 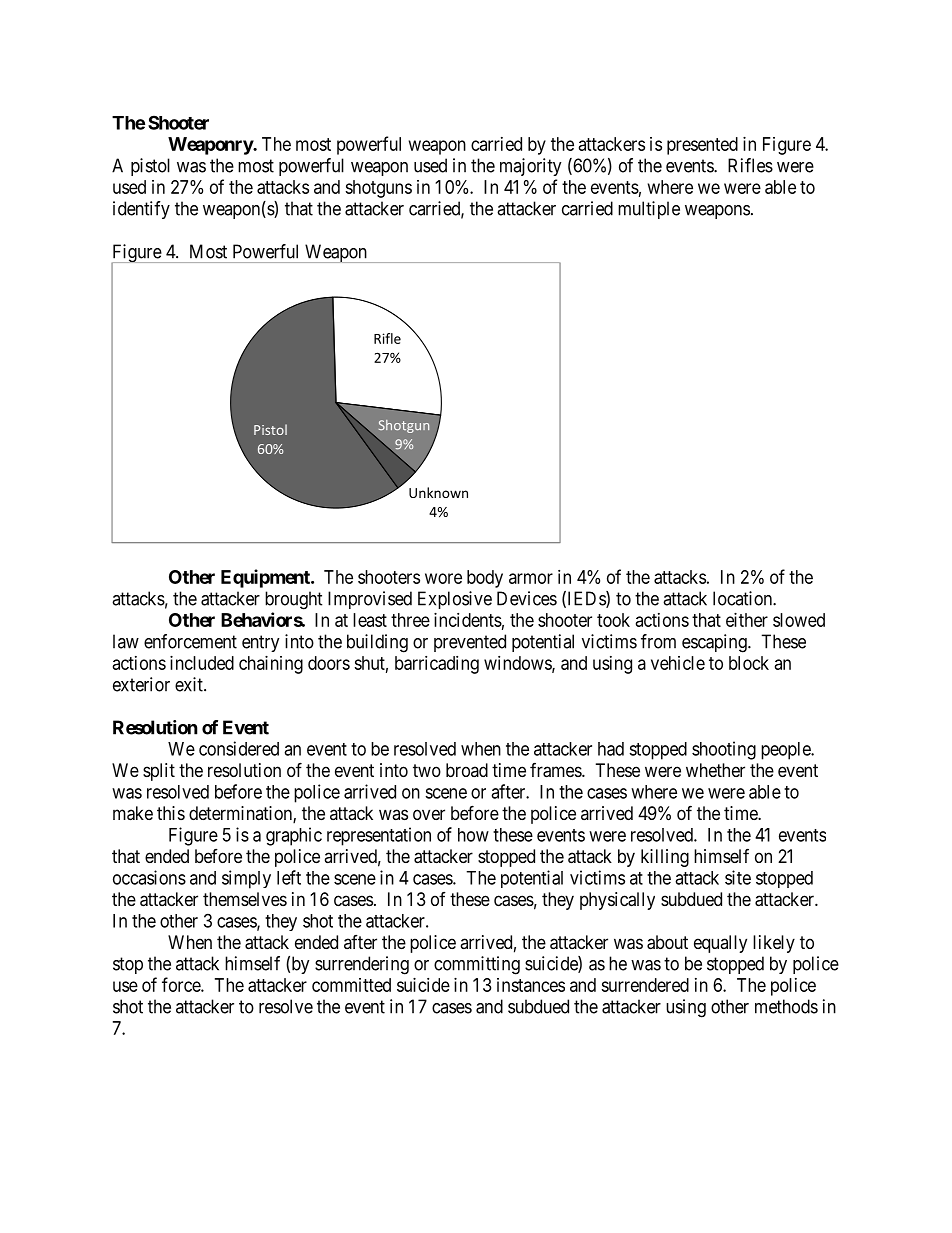 I want to click on themselves, so click(x=245, y=899).
